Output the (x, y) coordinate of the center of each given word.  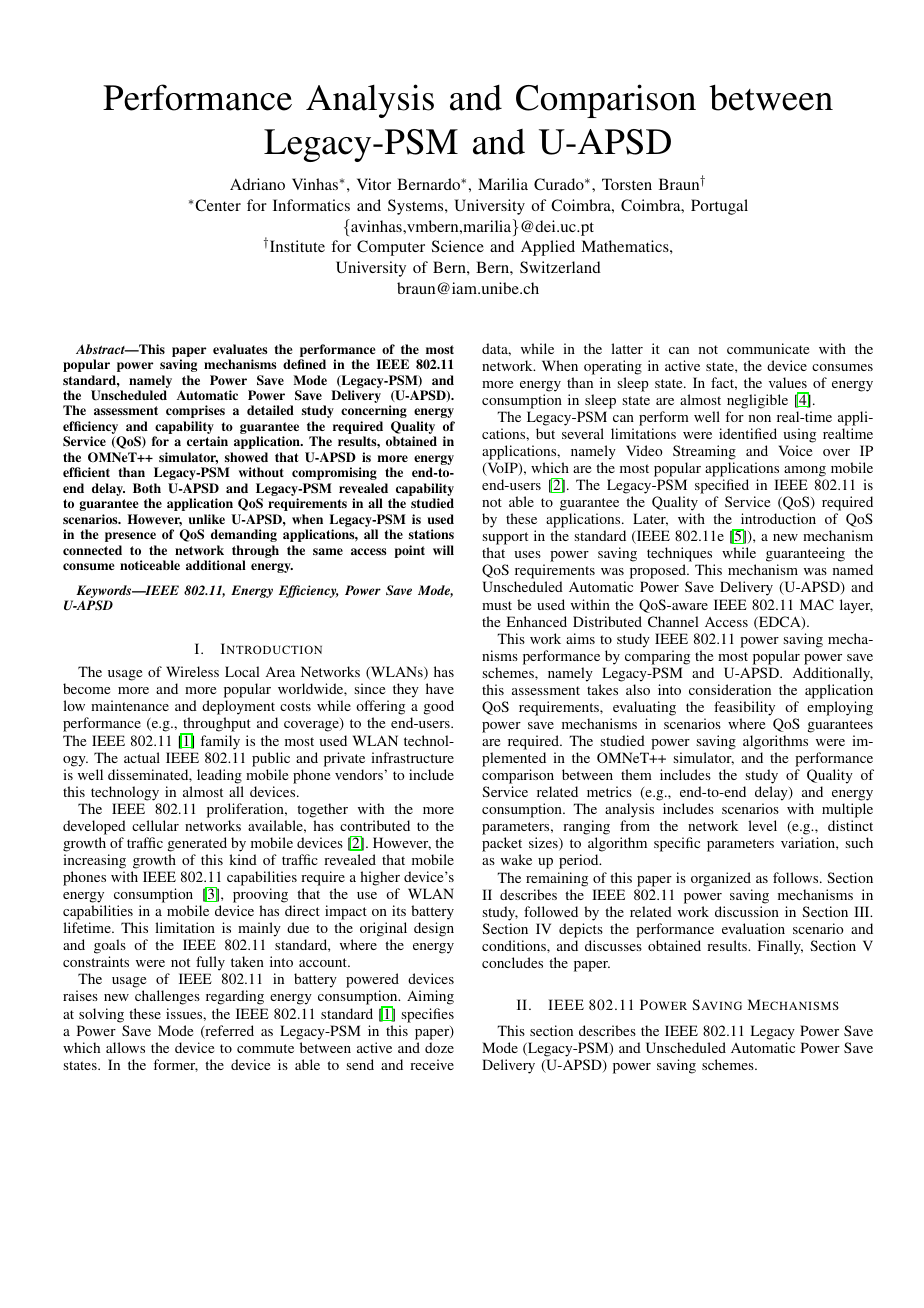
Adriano (257, 184)
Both (147, 488)
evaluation (753, 928)
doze (439, 1047)
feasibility (746, 710)
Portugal (719, 207)
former (175, 1065)
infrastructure (412, 757)
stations (431, 534)
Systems (417, 207)
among (804, 473)
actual (142, 757)
